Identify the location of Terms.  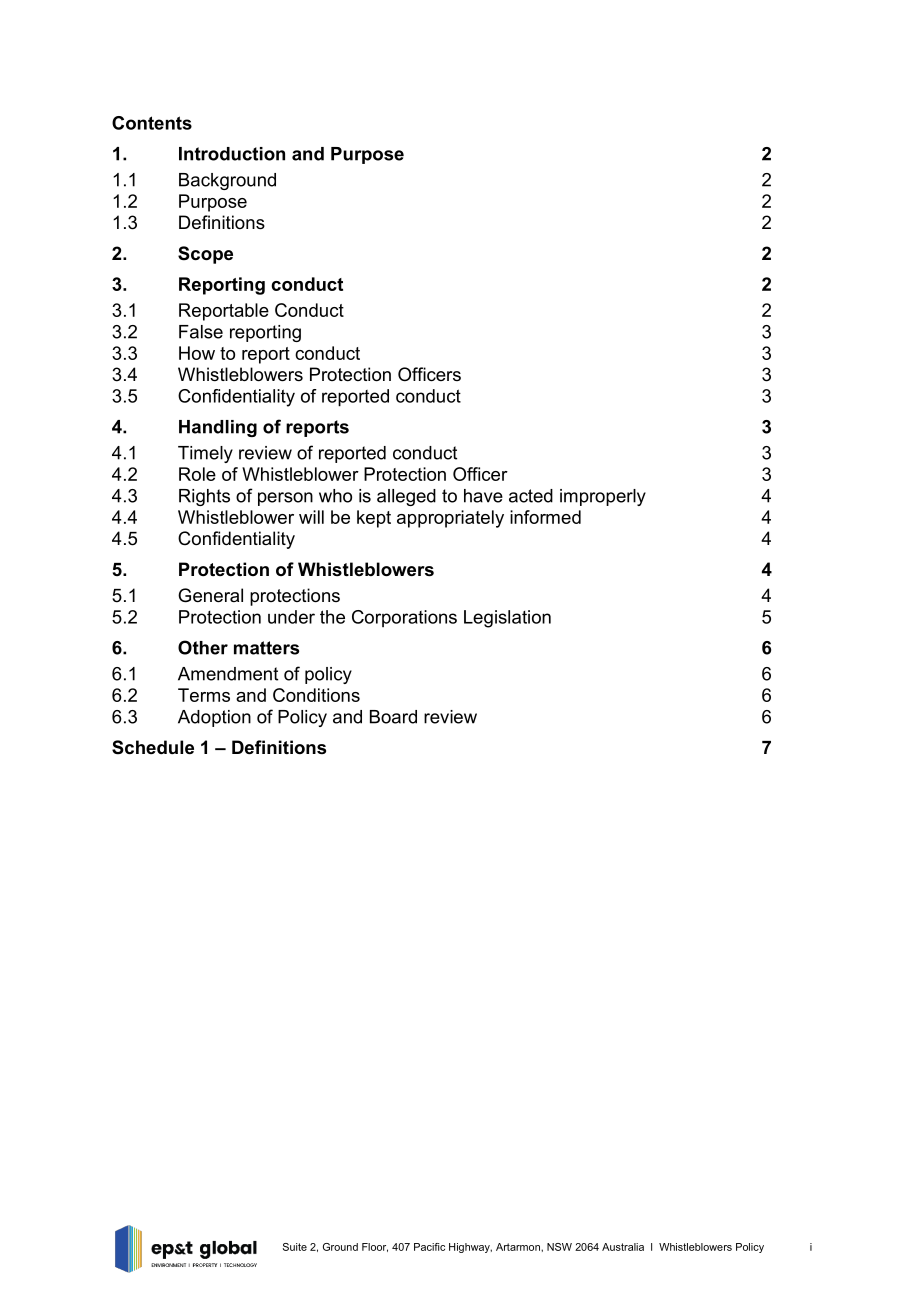
(204, 695).
